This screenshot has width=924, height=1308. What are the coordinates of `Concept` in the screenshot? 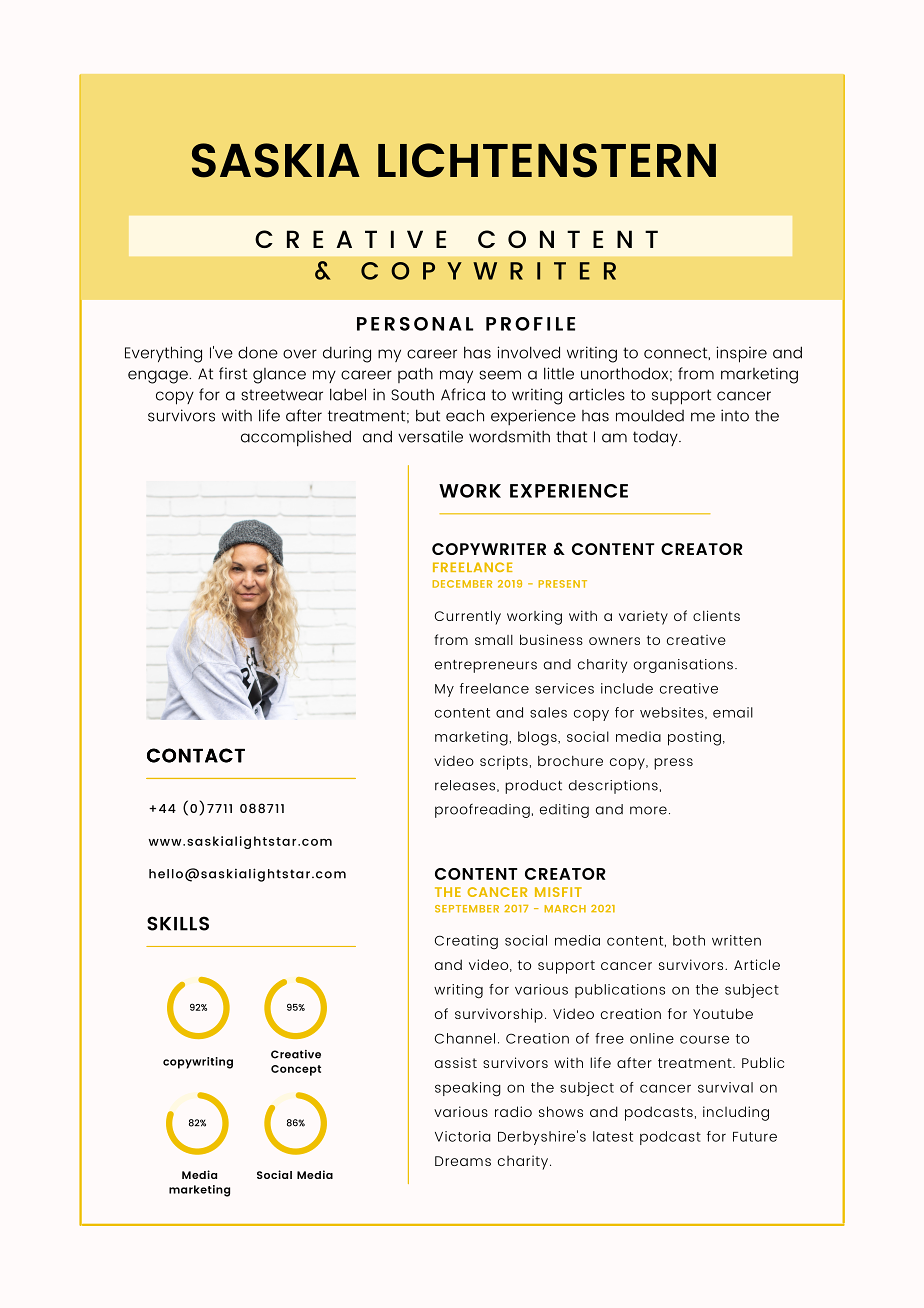 It's located at (296, 1070).
